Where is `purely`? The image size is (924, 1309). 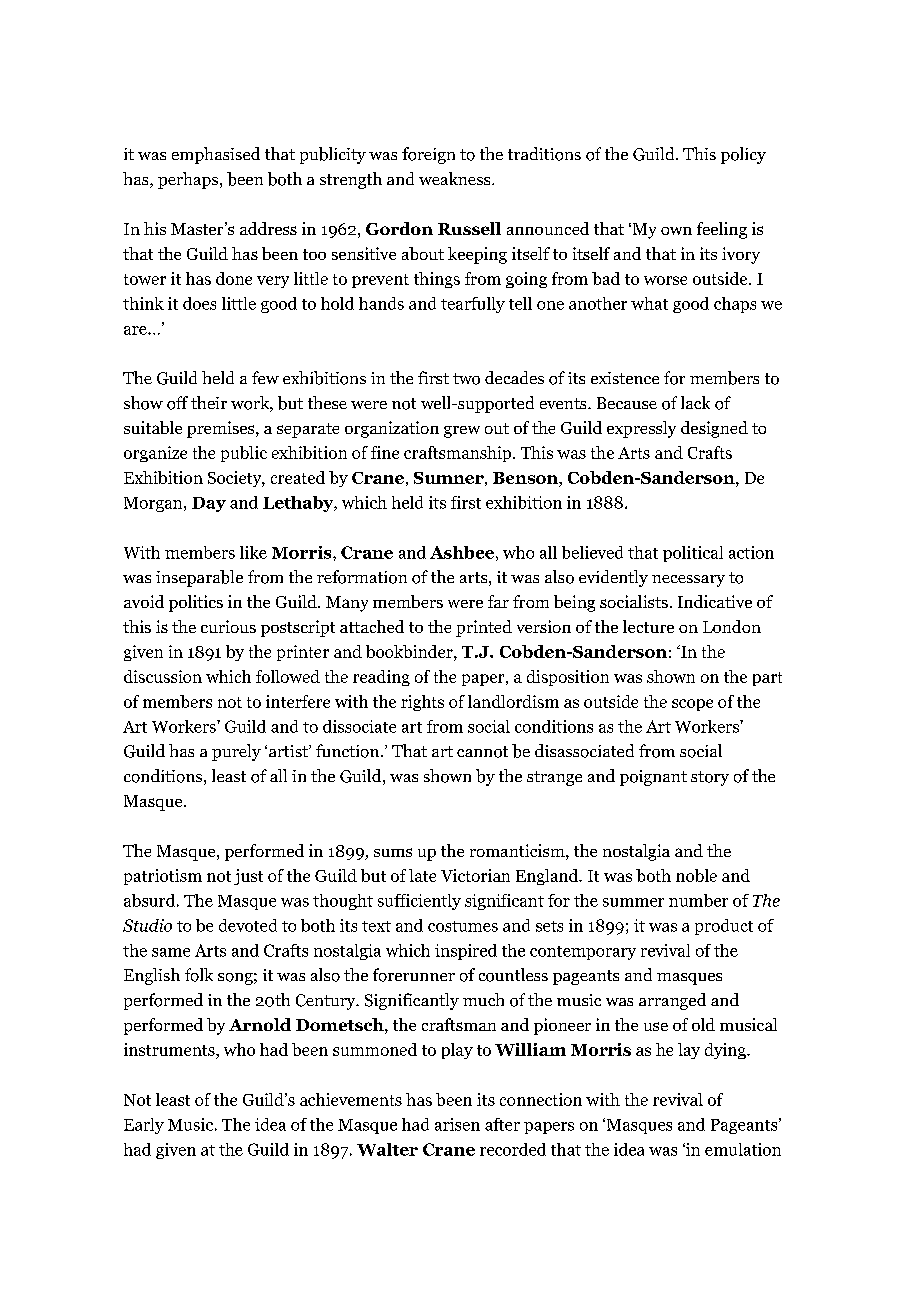
purely is located at coordinates (236, 752).
